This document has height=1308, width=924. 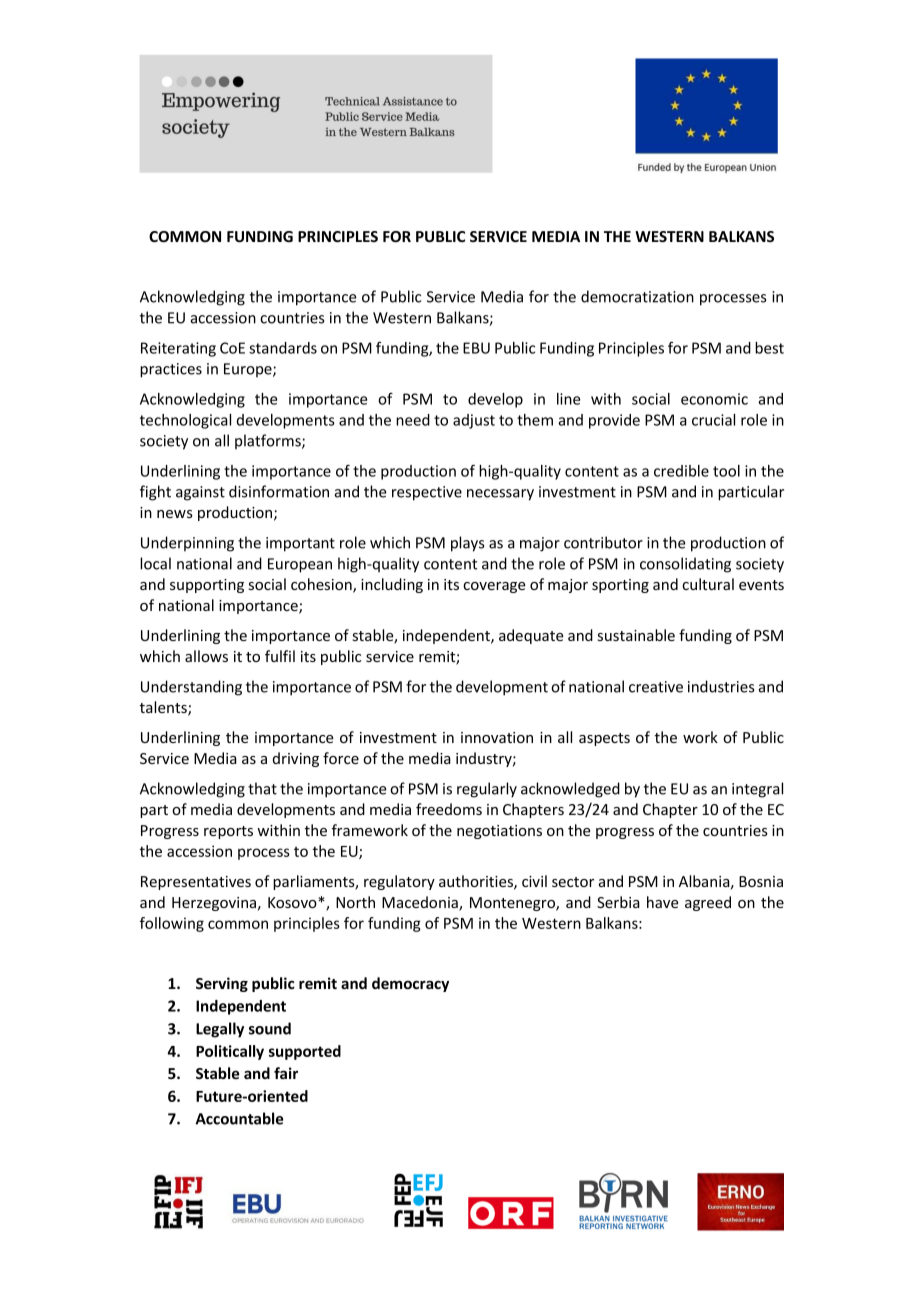 What do you see at coordinates (499, 832) in the document?
I see `negotiations` at bounding box center [499, 832].
